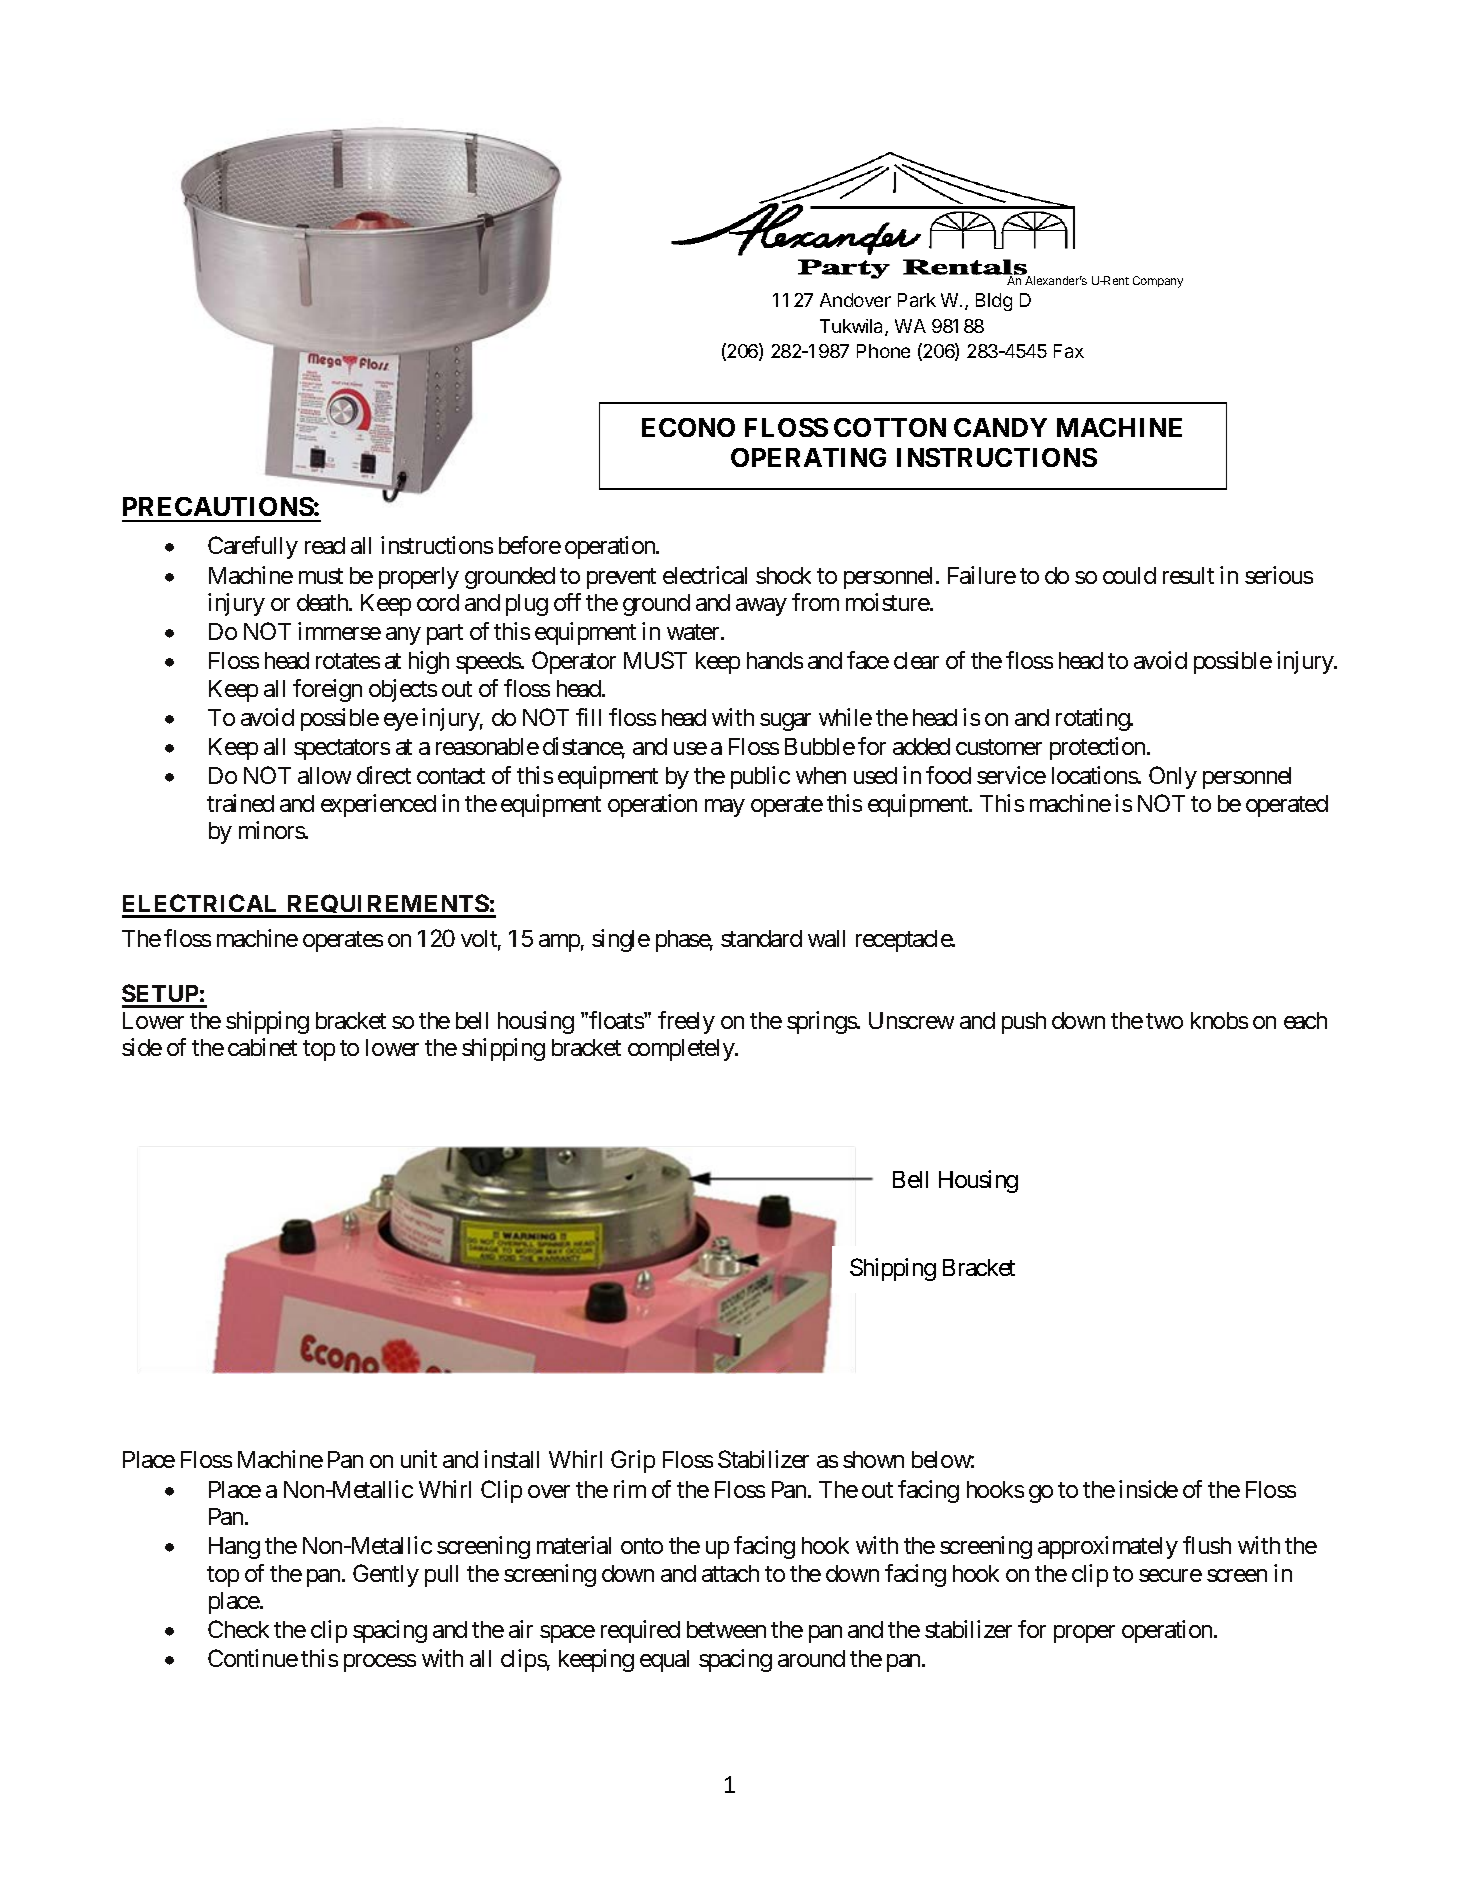 The image size is (1460, 1890). I want to click on immerse, so click(339, 631).
